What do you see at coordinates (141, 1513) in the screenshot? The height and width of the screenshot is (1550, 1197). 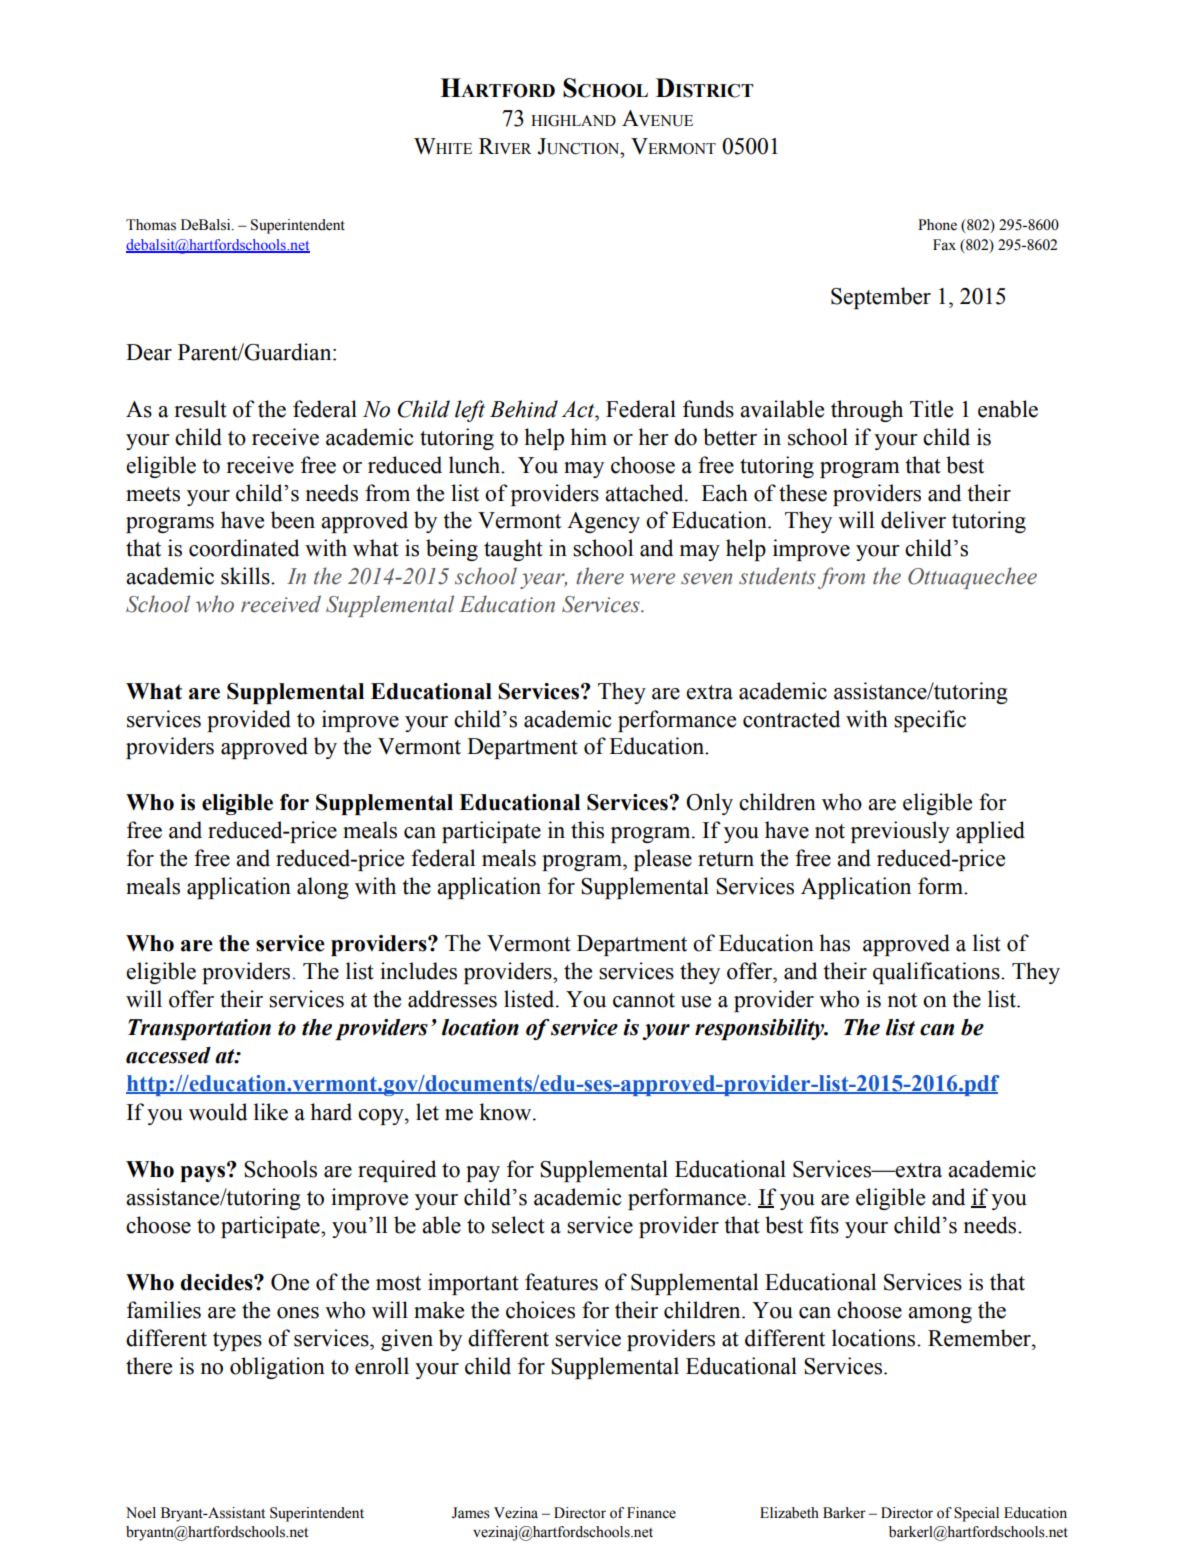 I see `Noel` at bounding box center [141, 1513].
